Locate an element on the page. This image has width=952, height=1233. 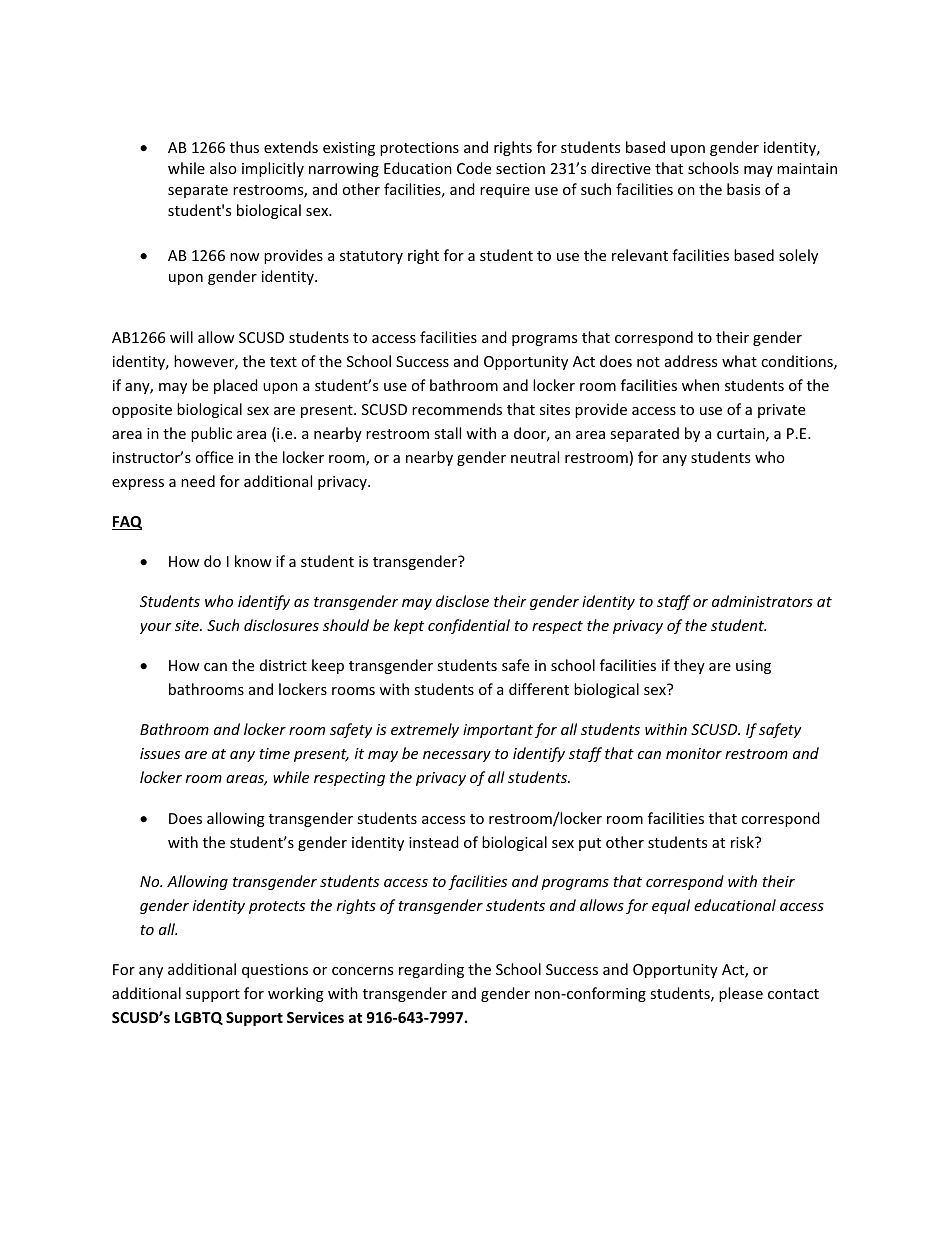
when is located at coordinates (700, 385).
